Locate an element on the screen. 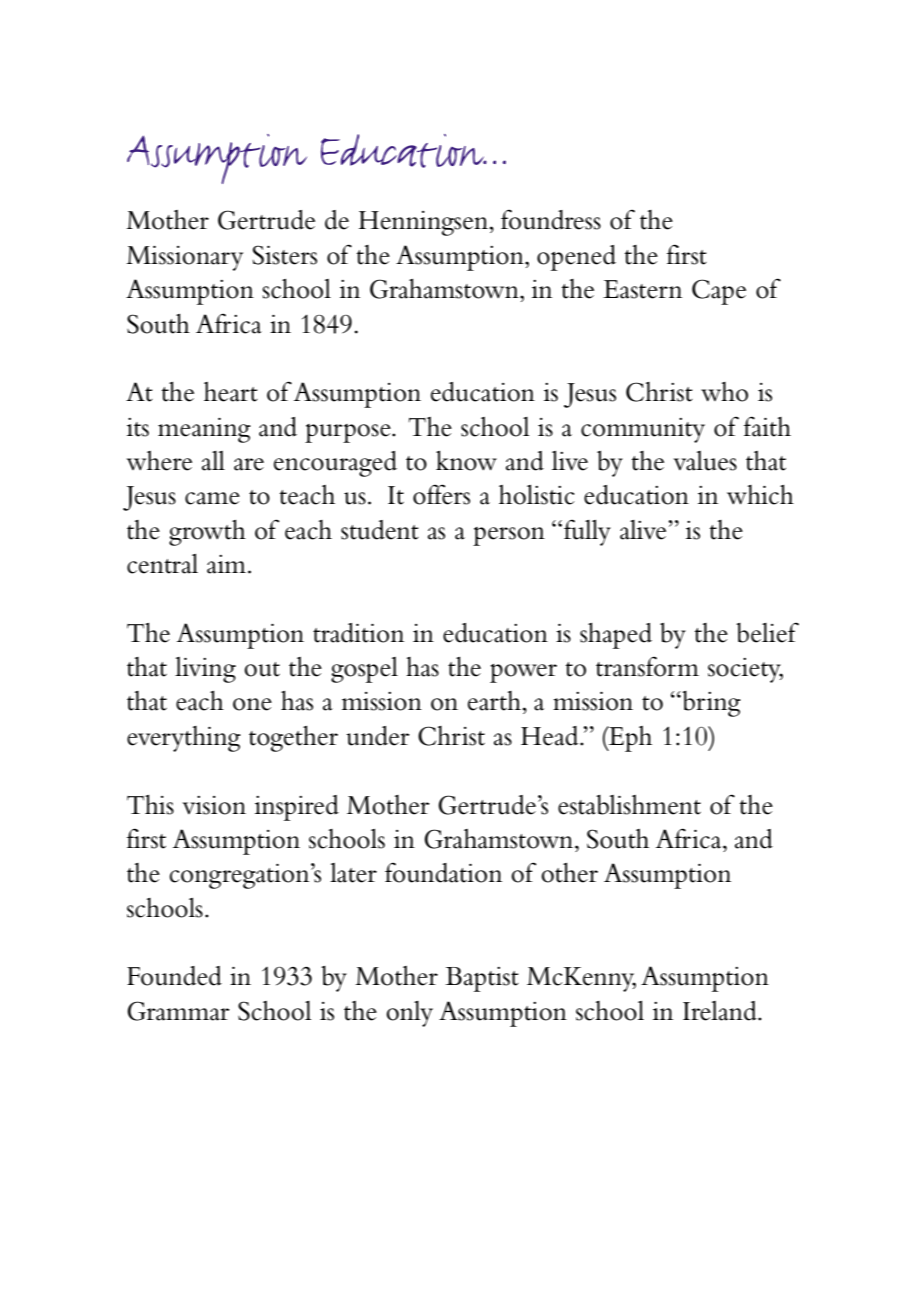  opened is located at coordinates (576, 258).
